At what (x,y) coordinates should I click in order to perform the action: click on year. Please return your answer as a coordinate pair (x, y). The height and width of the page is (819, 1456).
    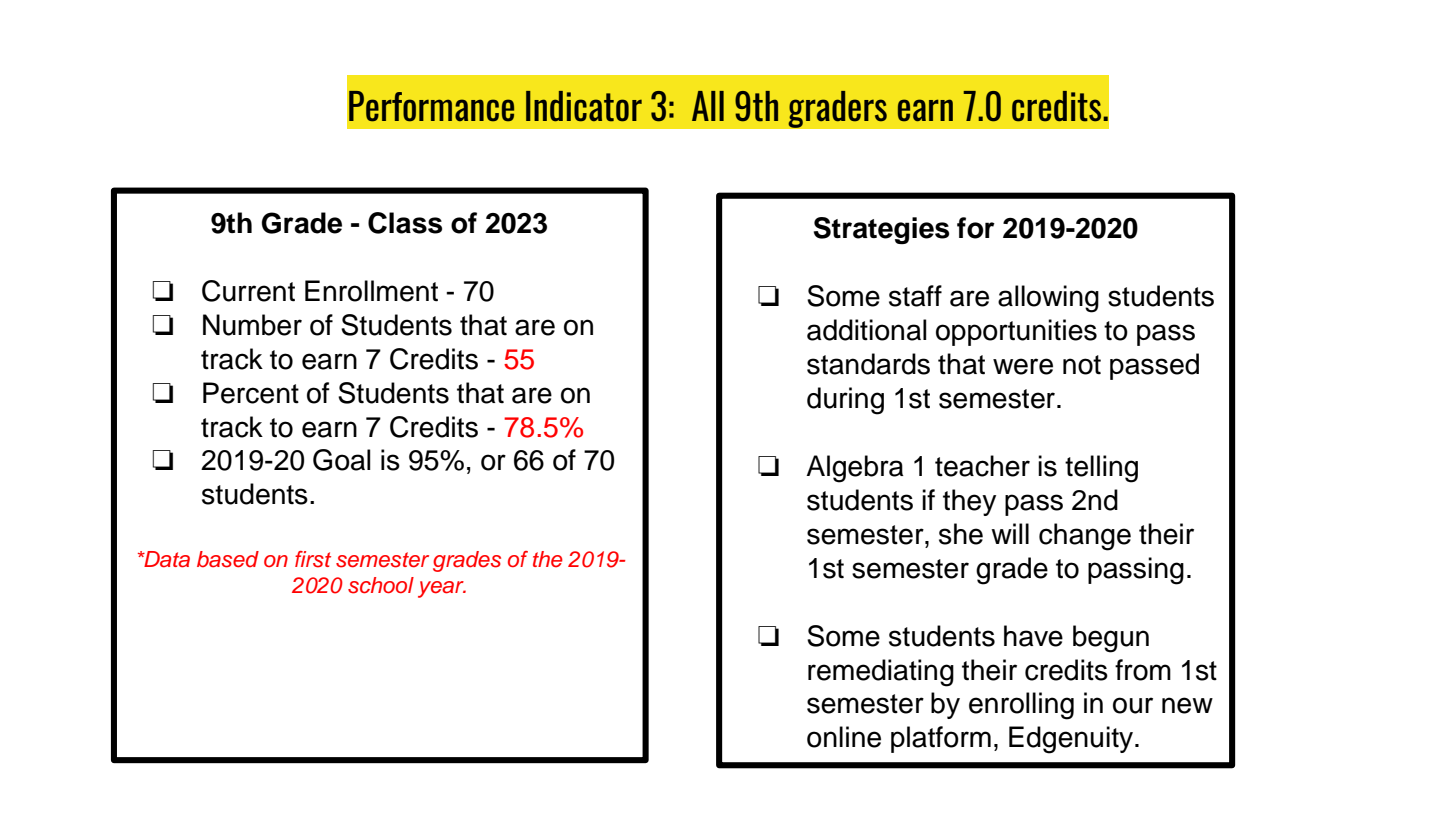
    Looking at the image, I should click on (442, 589).
